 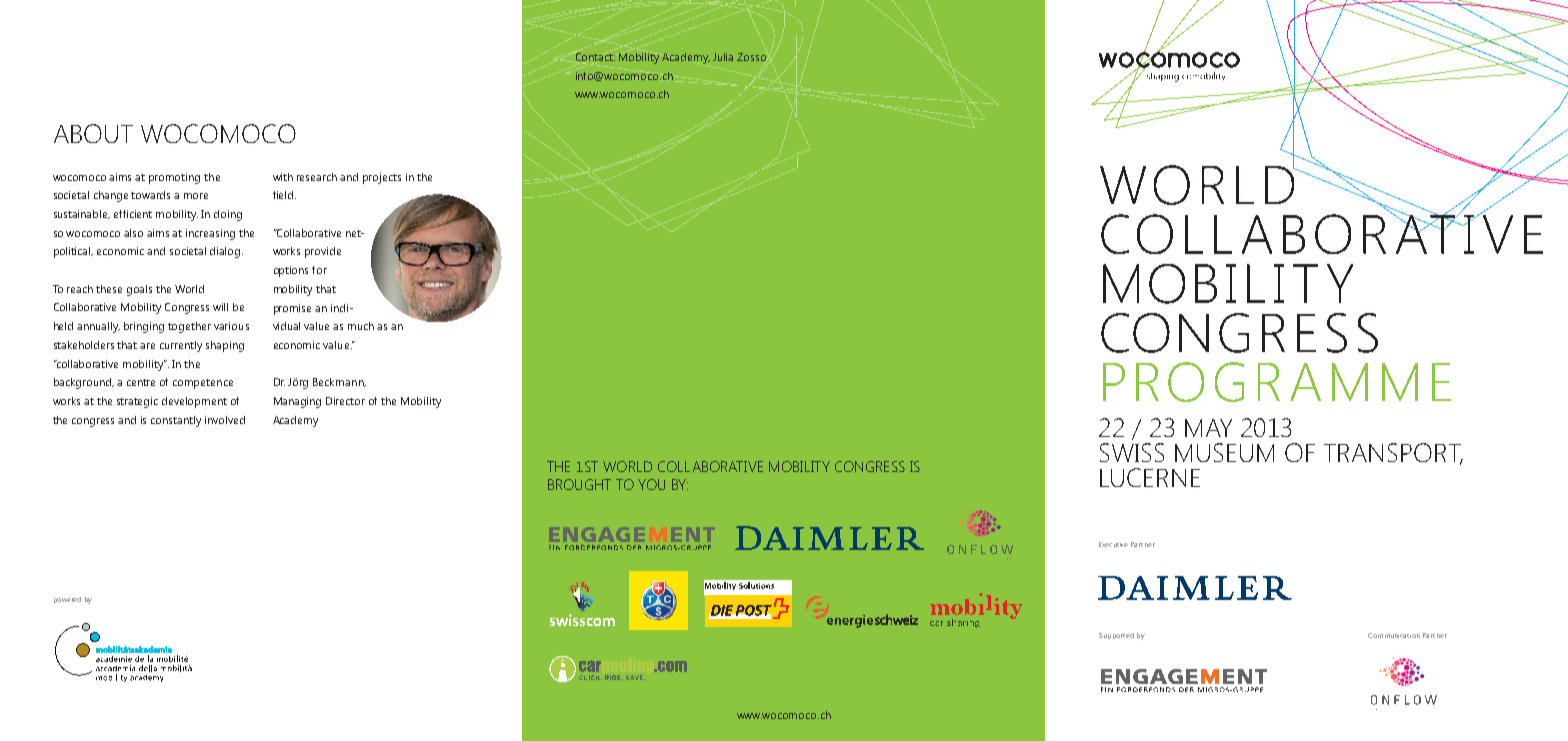 What do you see at coordinates (1394, 635) in the document?
I see `Communication` at bounding box center [1394, 635].
